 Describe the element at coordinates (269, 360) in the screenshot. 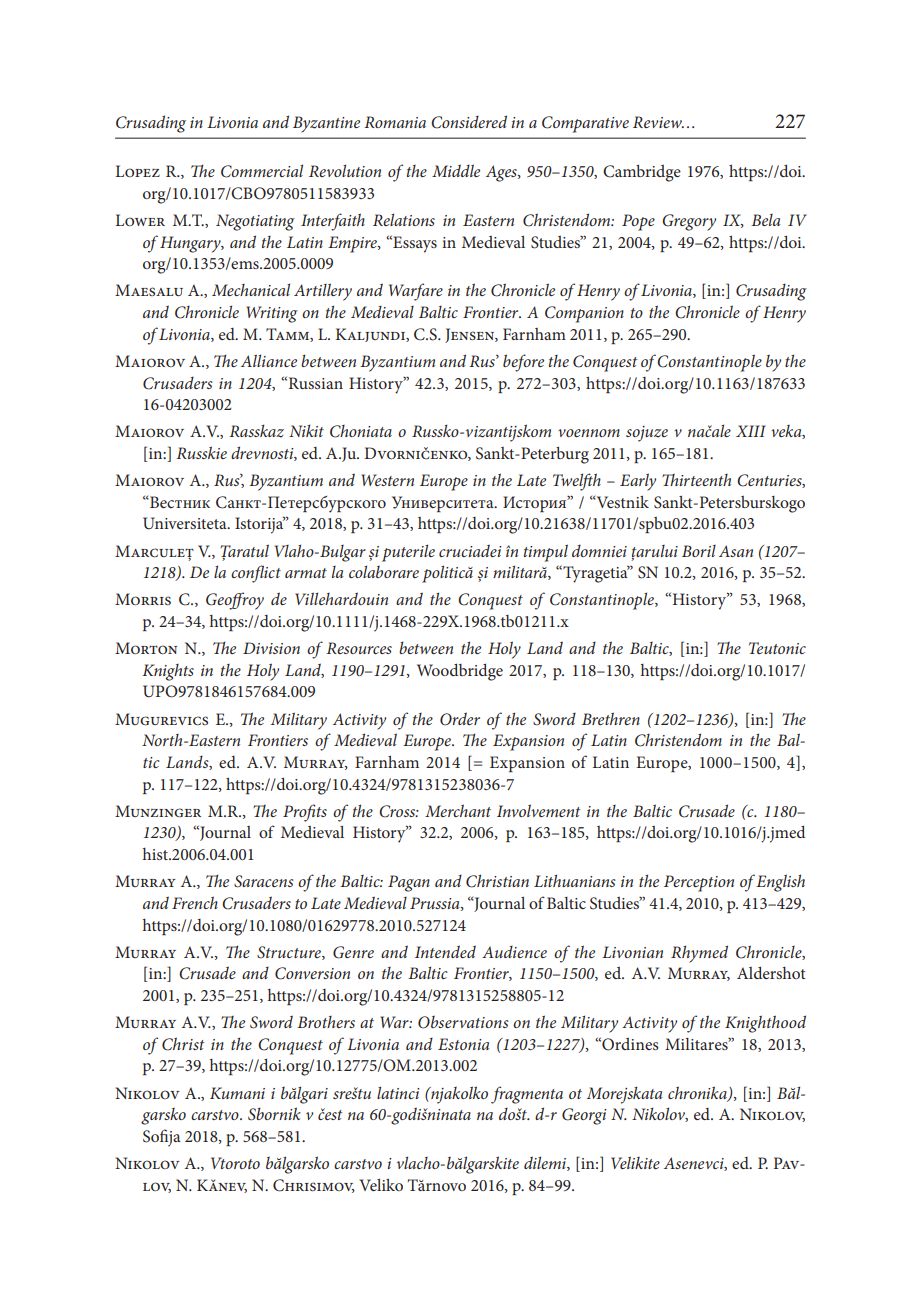

I see `Alliance` at that location.
